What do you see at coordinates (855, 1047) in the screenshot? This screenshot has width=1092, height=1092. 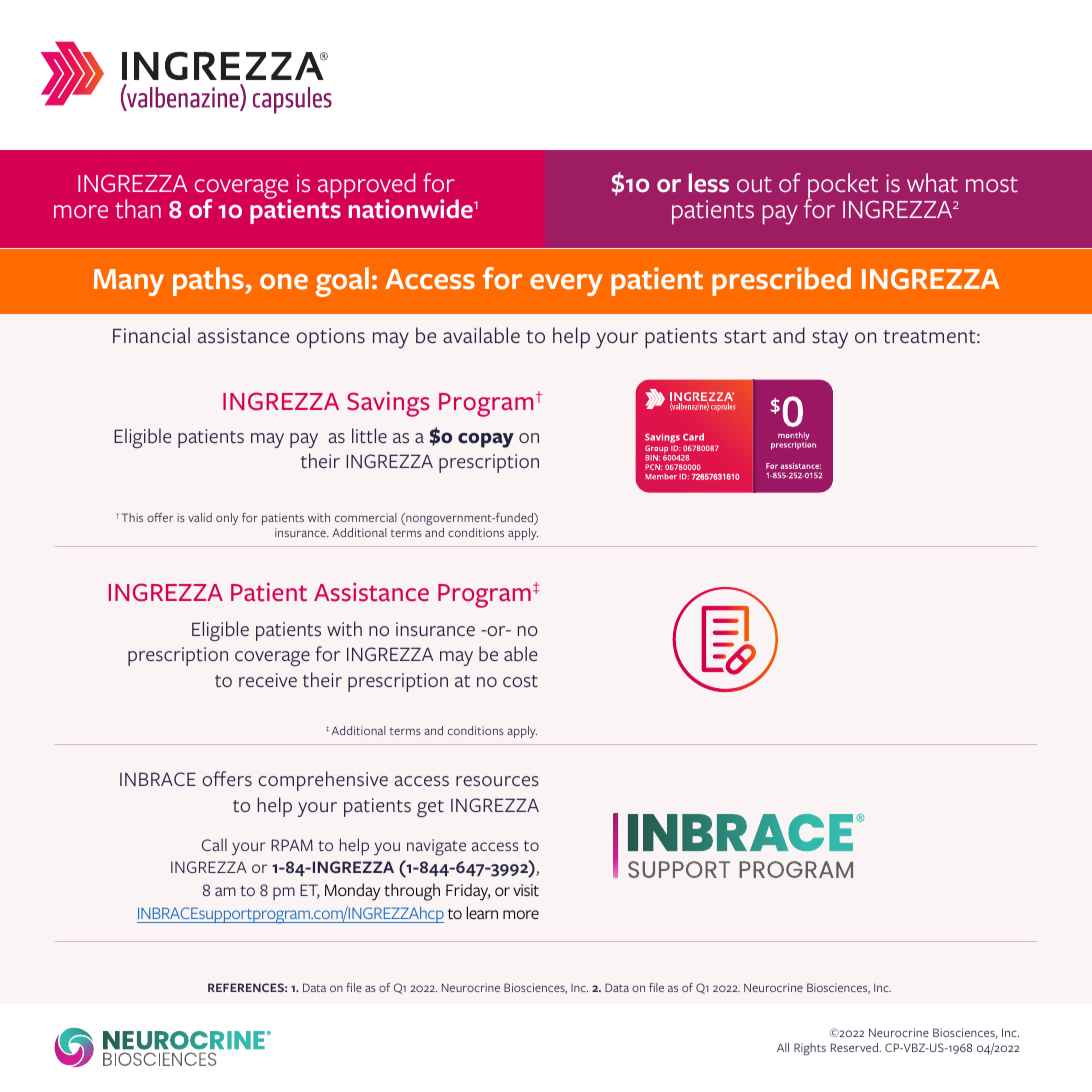 I see `Reserved` at bounding box center [855, 1047].
